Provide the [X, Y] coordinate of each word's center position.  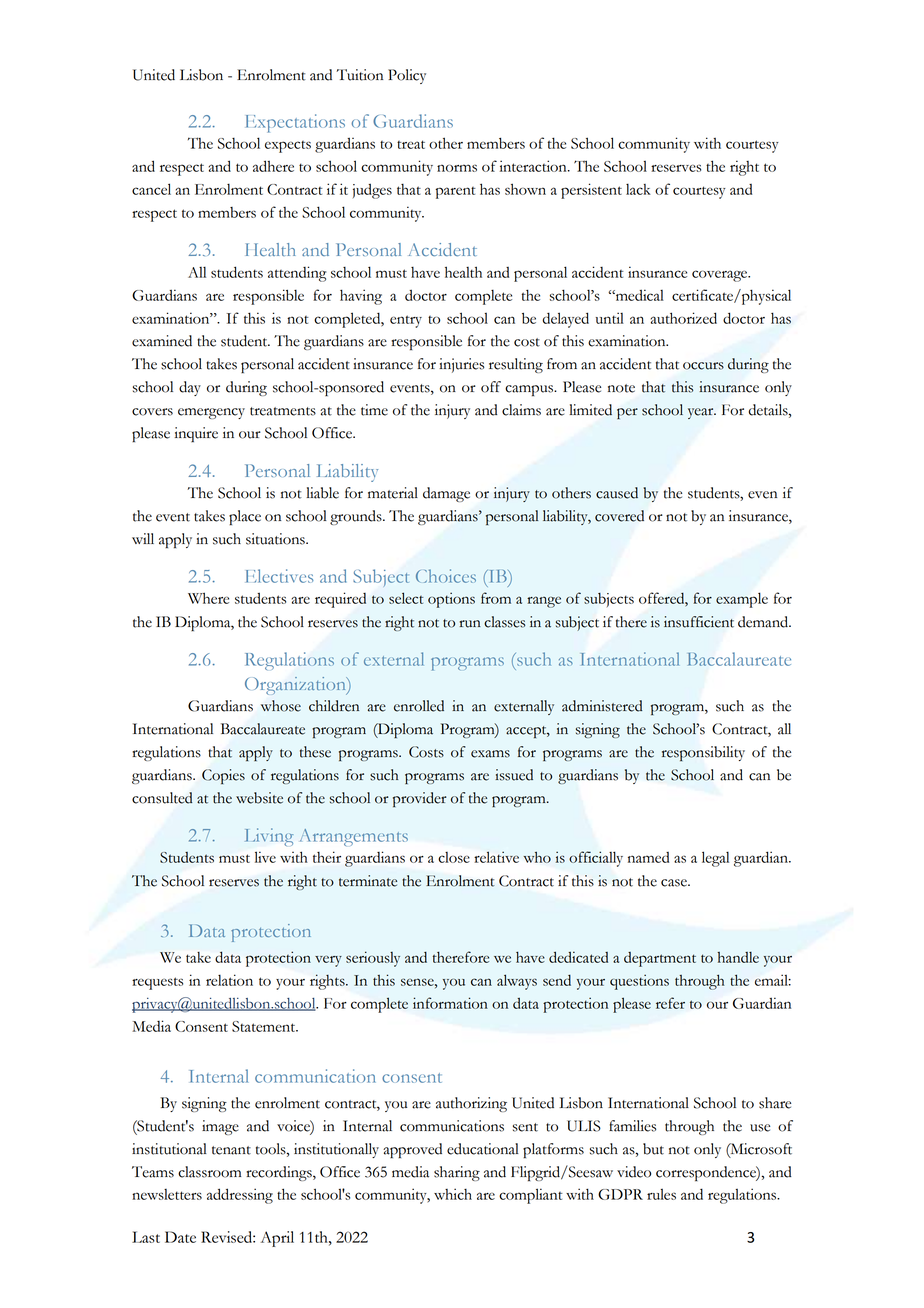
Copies [223, 776]
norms [457, 168]
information [450, 1003]
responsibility [703, 754]
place [245, 517]
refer [670, 1003]
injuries [462, 365]
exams [490, 754]
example [742, 600]
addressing [240, 1196]
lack [638, 189]
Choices [446, 576]
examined [162, 341]
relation [229, 980]
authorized [684, 318]
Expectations [295, 123]
